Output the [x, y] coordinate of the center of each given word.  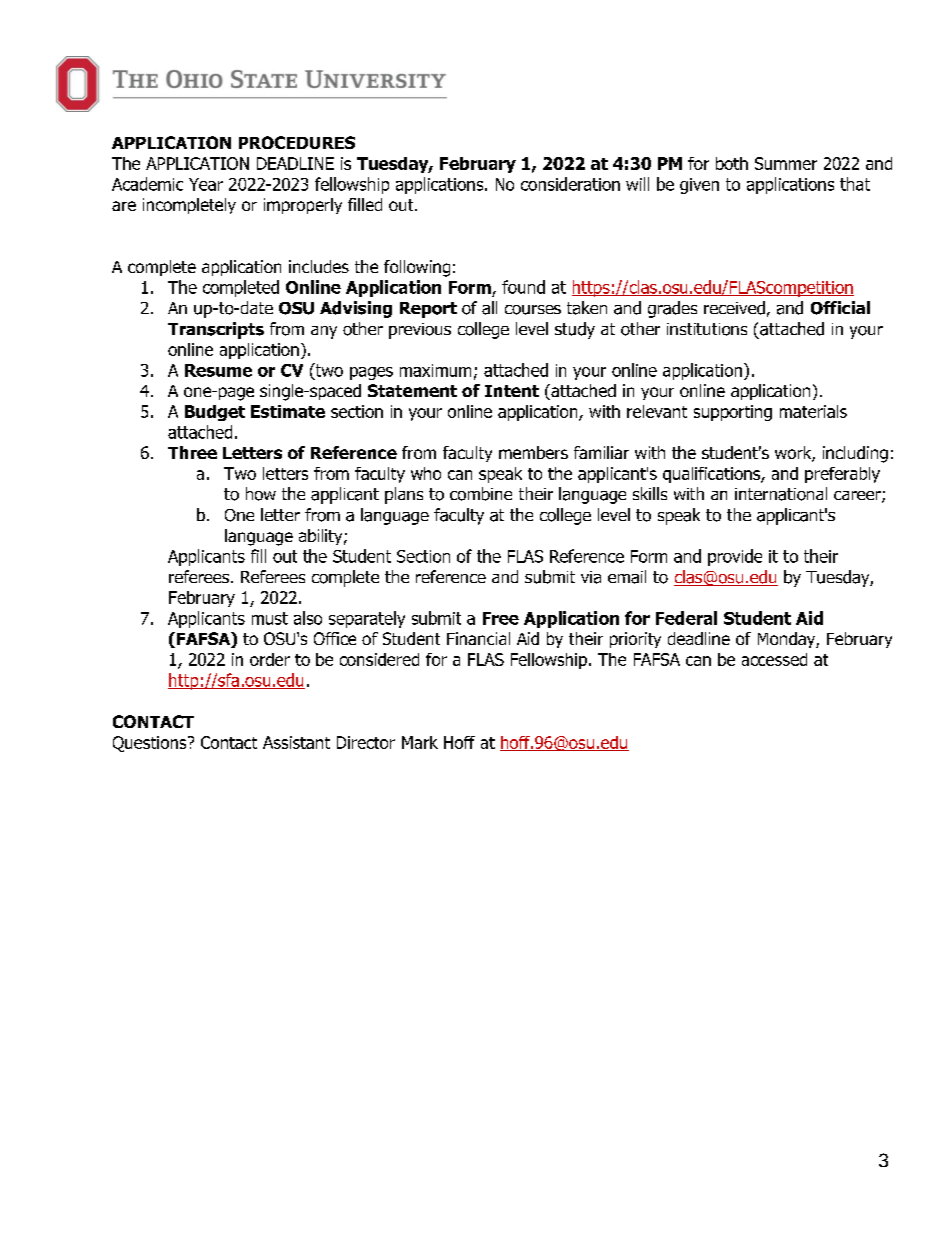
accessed [774, 659]
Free [501, 618]
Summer [786, 163]
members [533, 452]
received [734, 308]
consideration [570, 184]
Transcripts [216, 330]
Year [206, 184]
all [489, 308]
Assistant [296, 742]
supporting [733, 413]
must [270, 618]
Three [192, 452]
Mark [420, 742]
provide [735, 557]
